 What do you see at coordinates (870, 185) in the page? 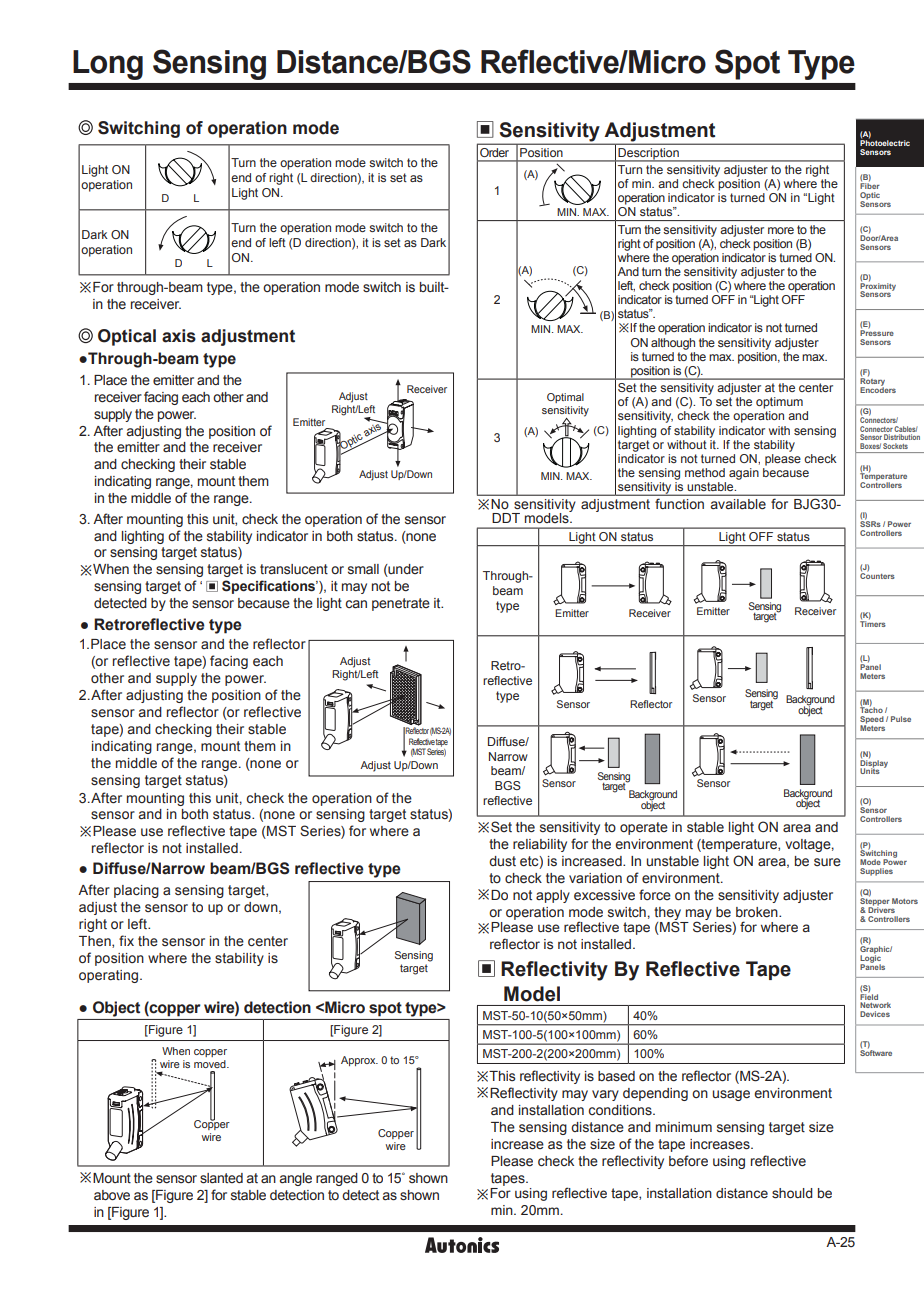
I see `Fiber` at bounding box center [870, 185].
